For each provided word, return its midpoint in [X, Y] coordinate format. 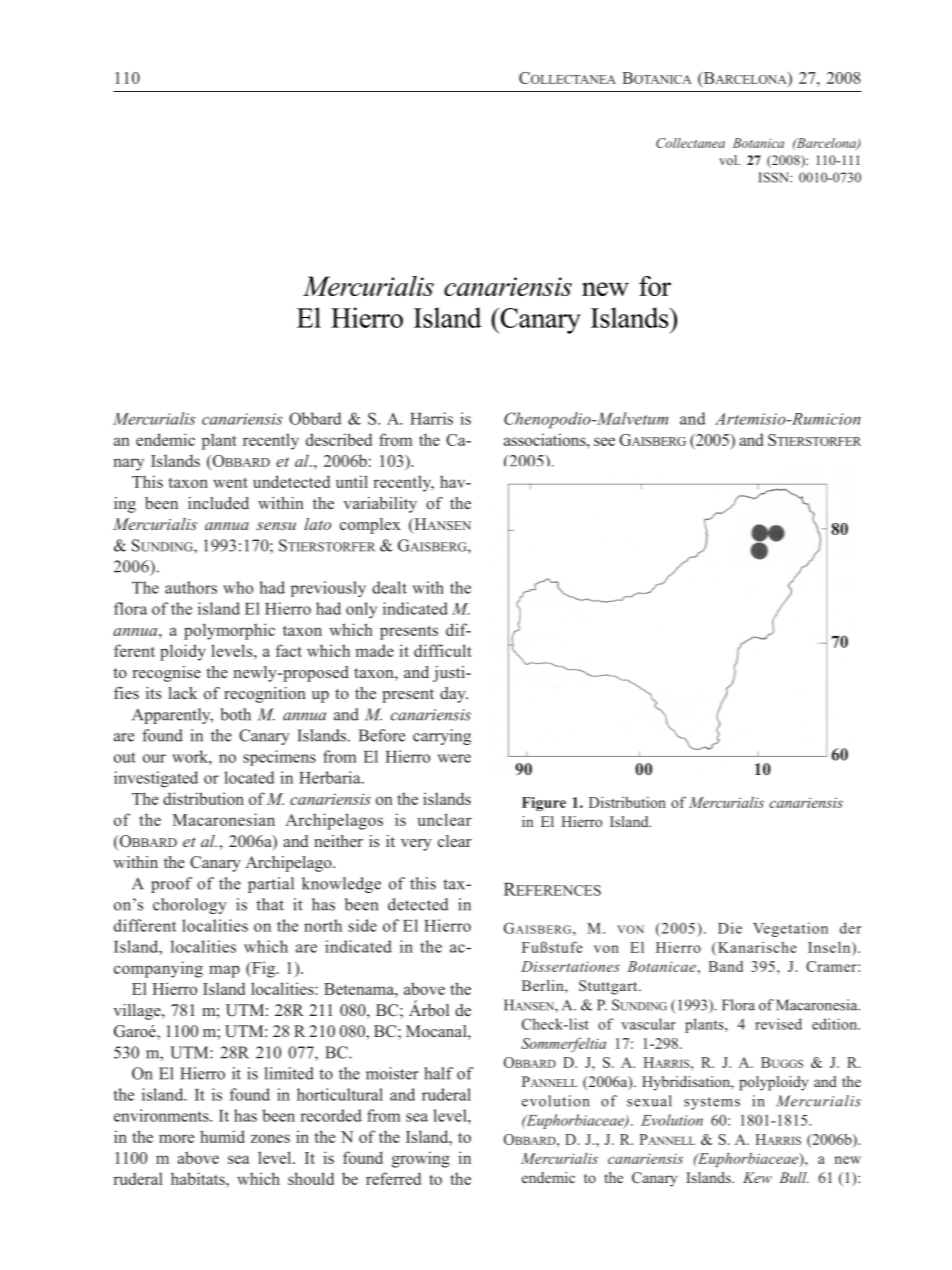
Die [730, 928]
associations [546, 439]
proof [171, 885]
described [339, 439]
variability [380, 505]
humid [222, 1136]
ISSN [774, 177]
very [416, 845]
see [604, 441]
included [218, 503]
